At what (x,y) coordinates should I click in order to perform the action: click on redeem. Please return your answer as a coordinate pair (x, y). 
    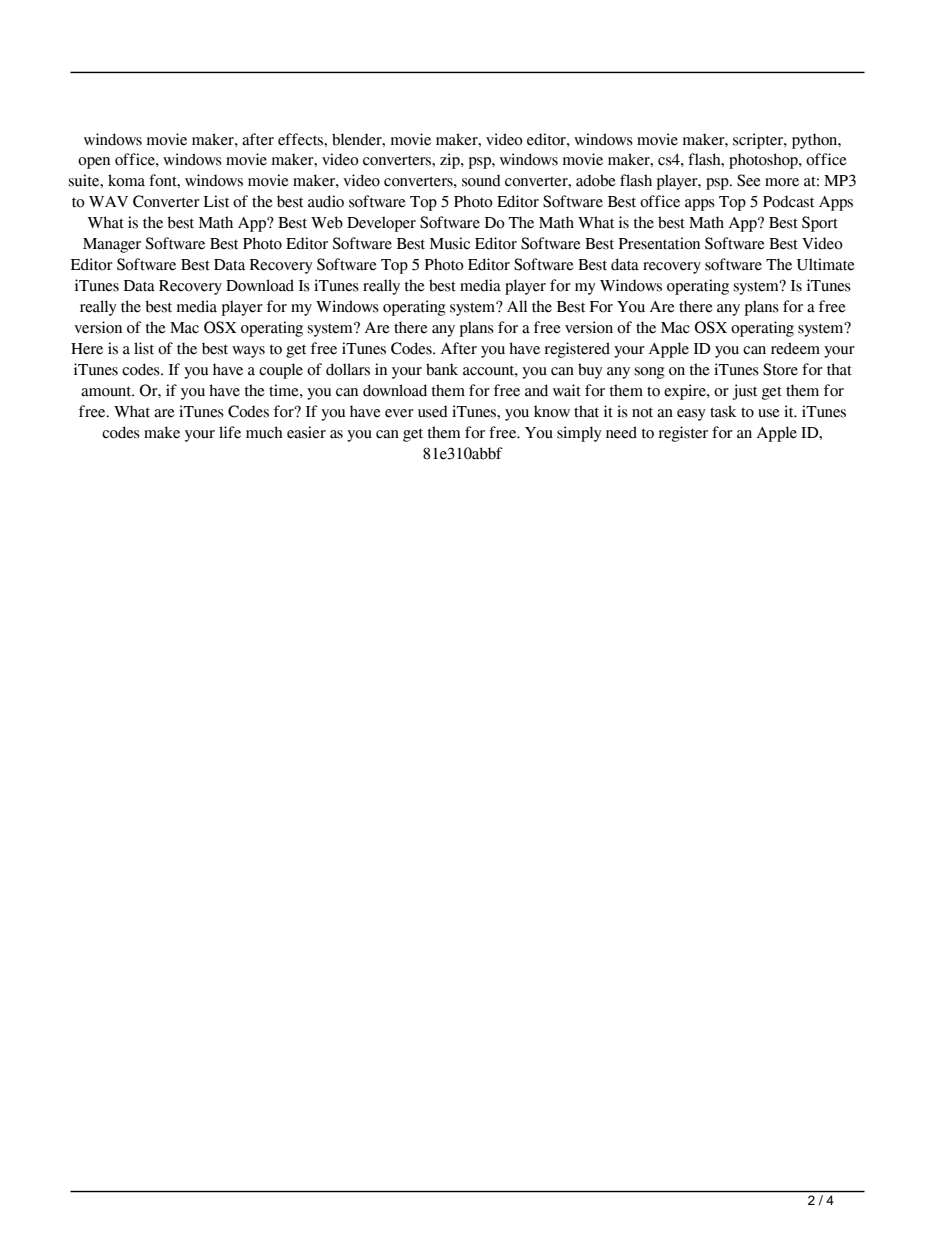
    Looking at the image, I should click on (795, 348).
